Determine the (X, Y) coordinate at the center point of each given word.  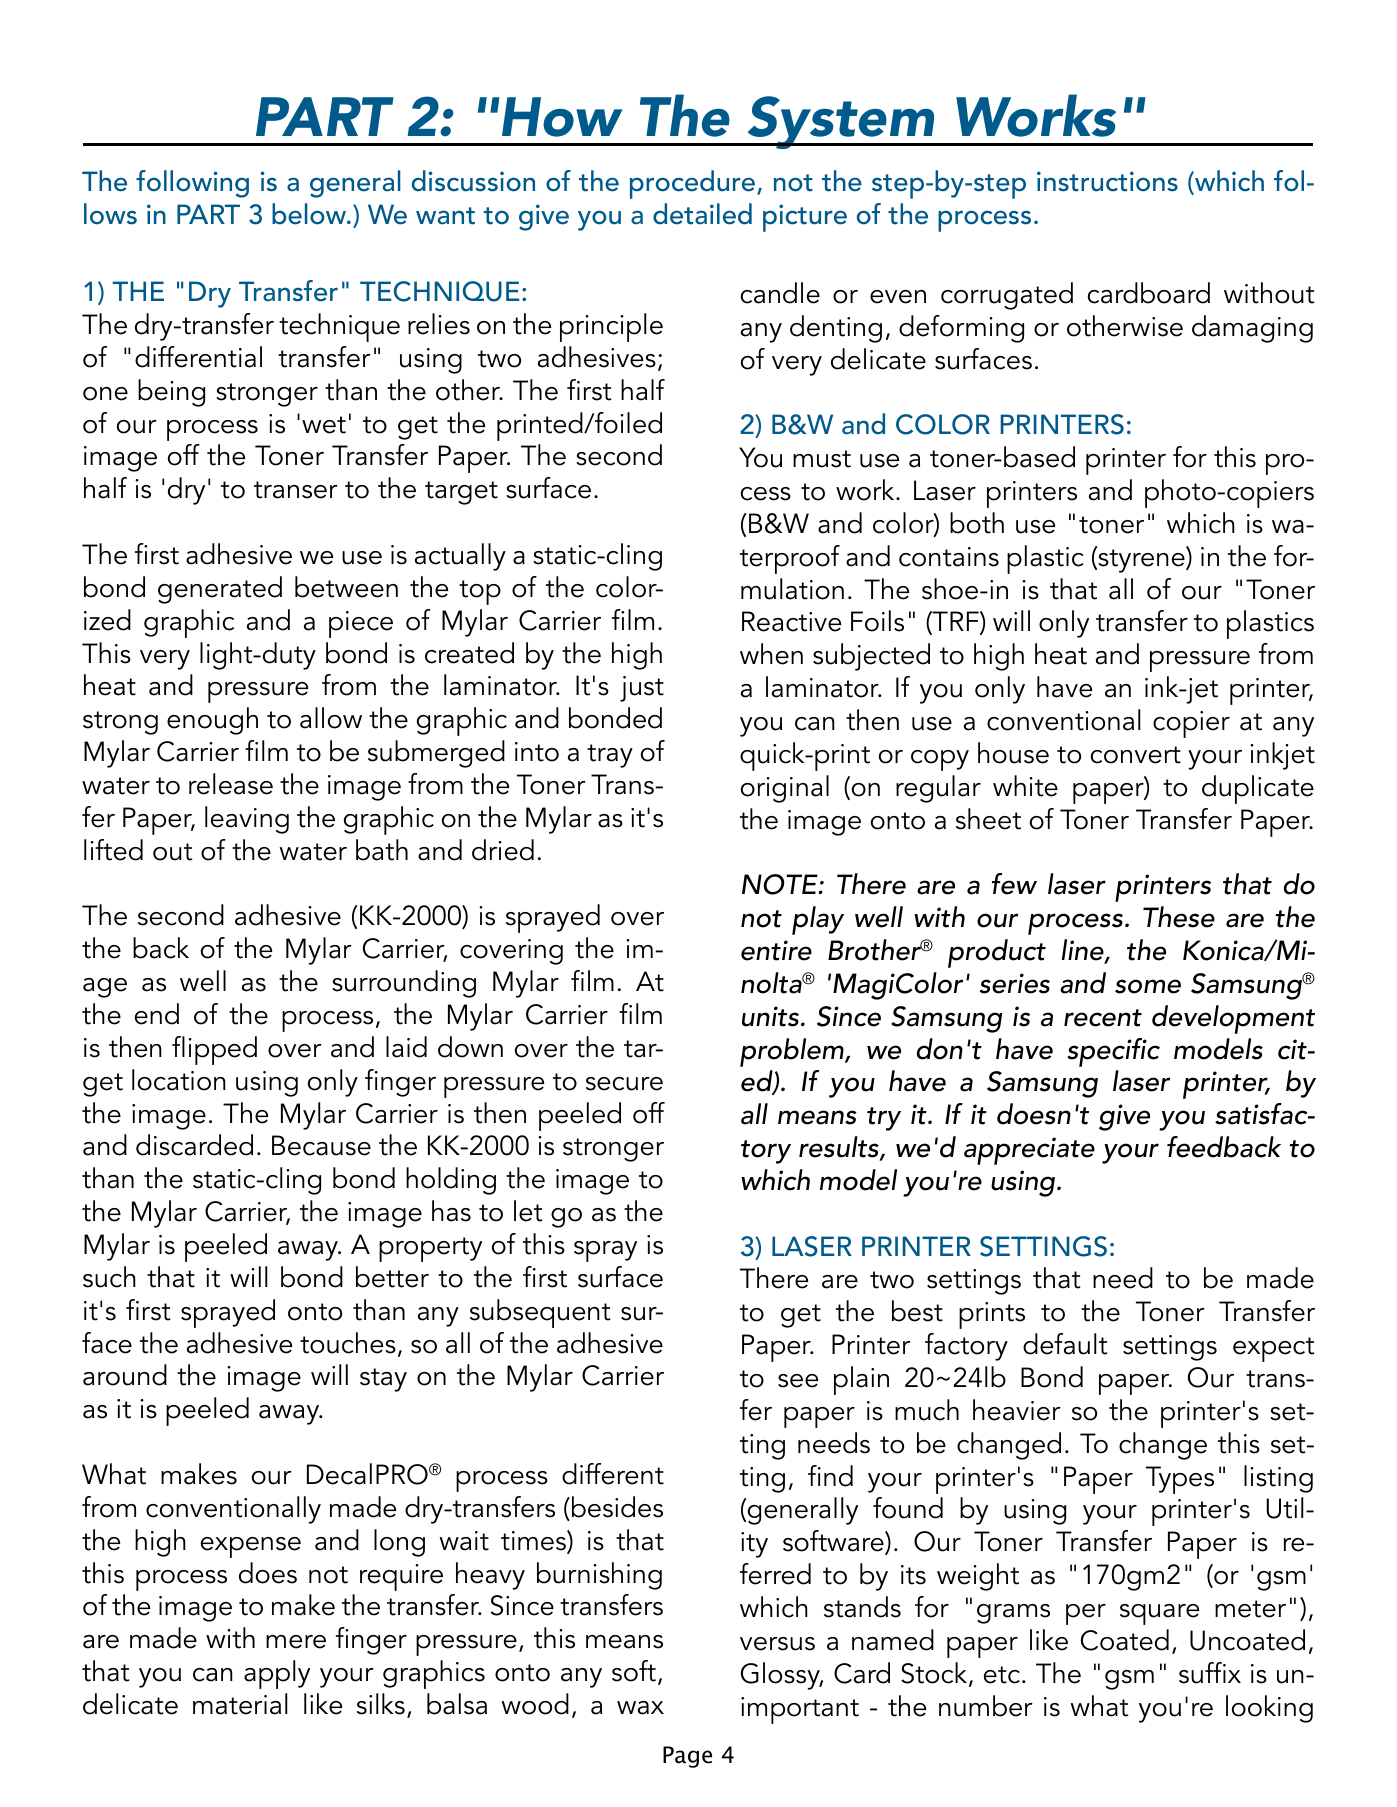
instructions (1107, 181)
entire (776, 950)
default (1065, 1344)
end (157, 1014)
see (798, 1381)
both (977, 523)
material (240, 1704)
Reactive (791, 621)
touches (348, 1343)
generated (220, 590)
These (1179, 917)
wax (640, 1708)
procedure (692, 184)
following (192, 184)
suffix (1210, 1673)
